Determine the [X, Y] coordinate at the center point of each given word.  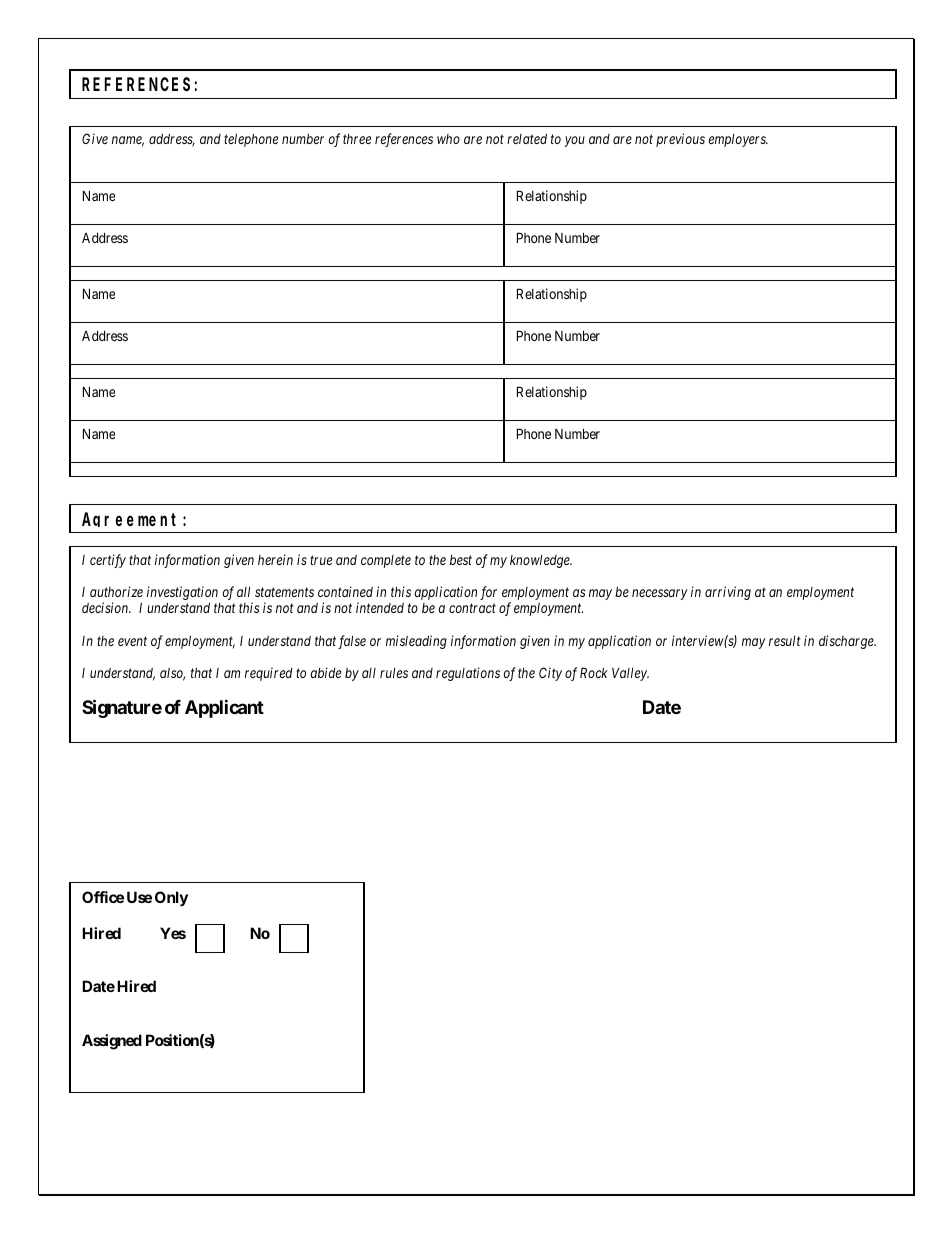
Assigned [112, 1042]
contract [472, 608]
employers [738, 140]
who [448, 139]
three [357, 139]
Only [171, 898]
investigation [182, 594]
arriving [728, 593]
